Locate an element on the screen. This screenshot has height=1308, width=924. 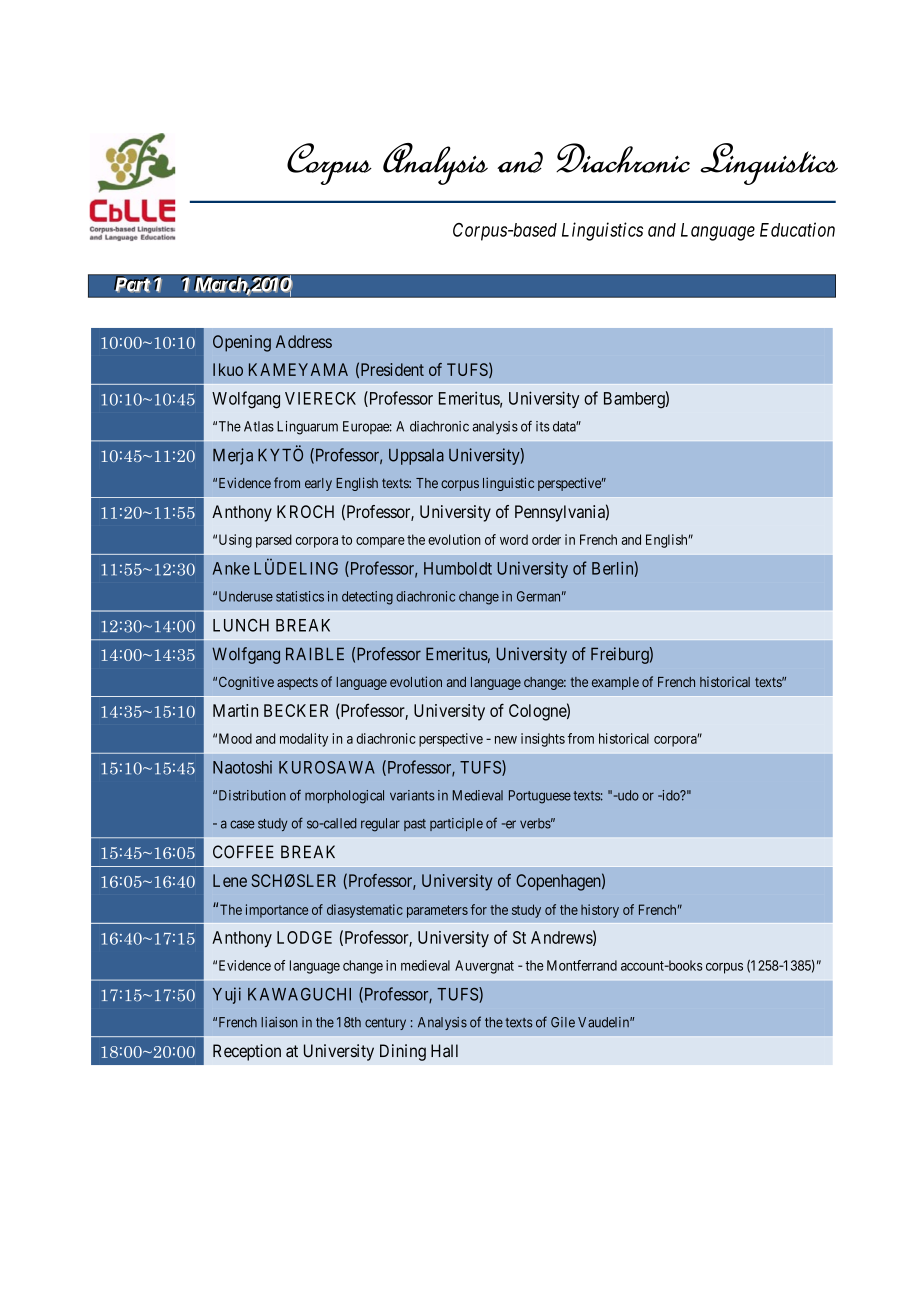
example is located at coordinates (615, 683).
